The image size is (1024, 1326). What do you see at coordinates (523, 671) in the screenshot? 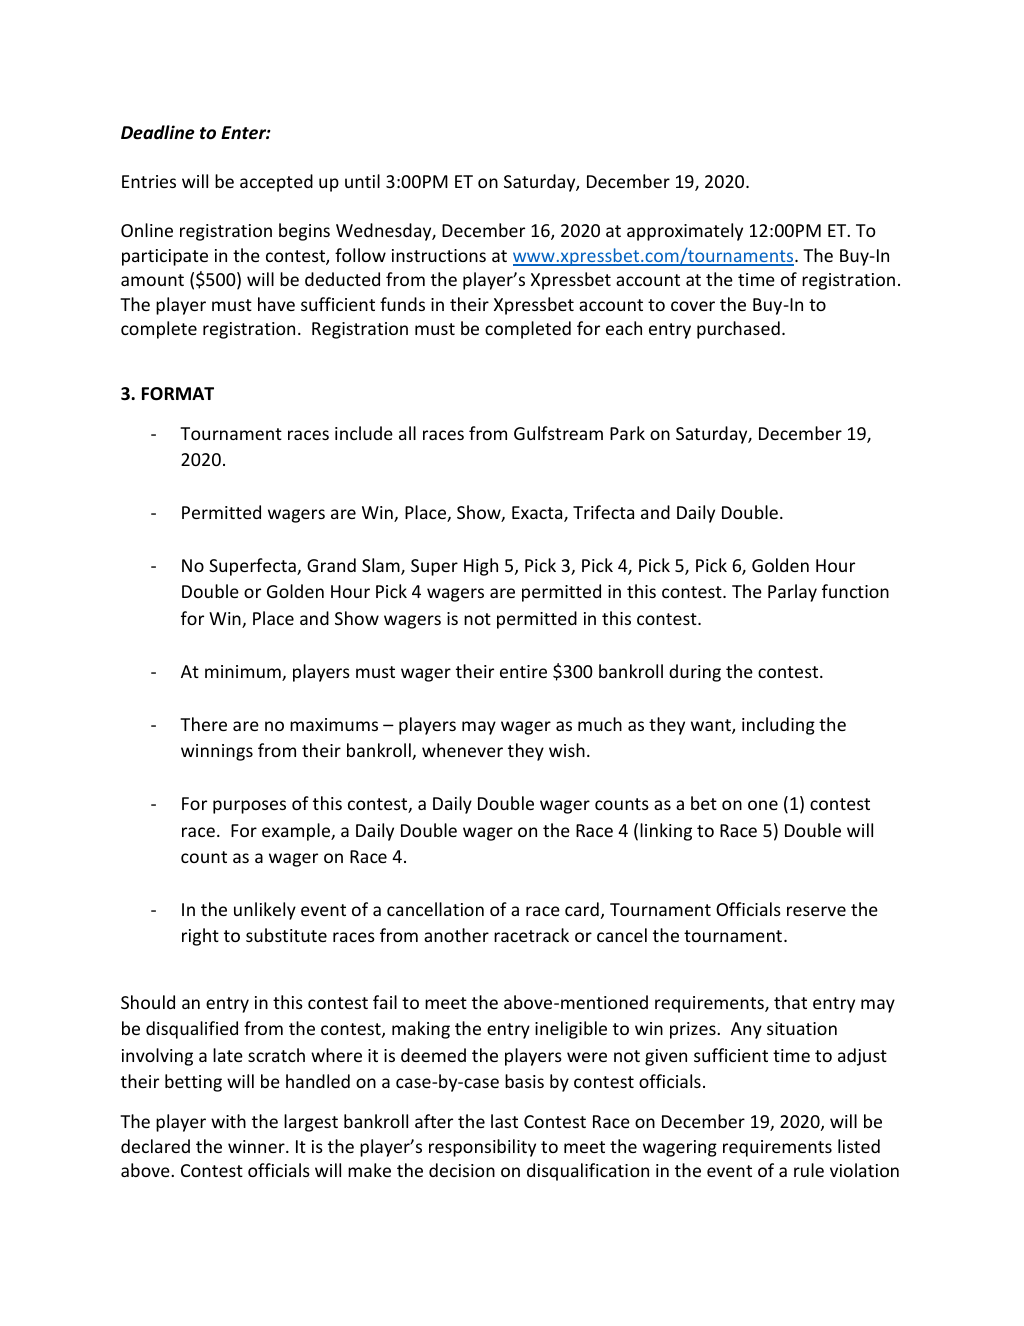
I see `entire` at bounding box center [523, 671].
